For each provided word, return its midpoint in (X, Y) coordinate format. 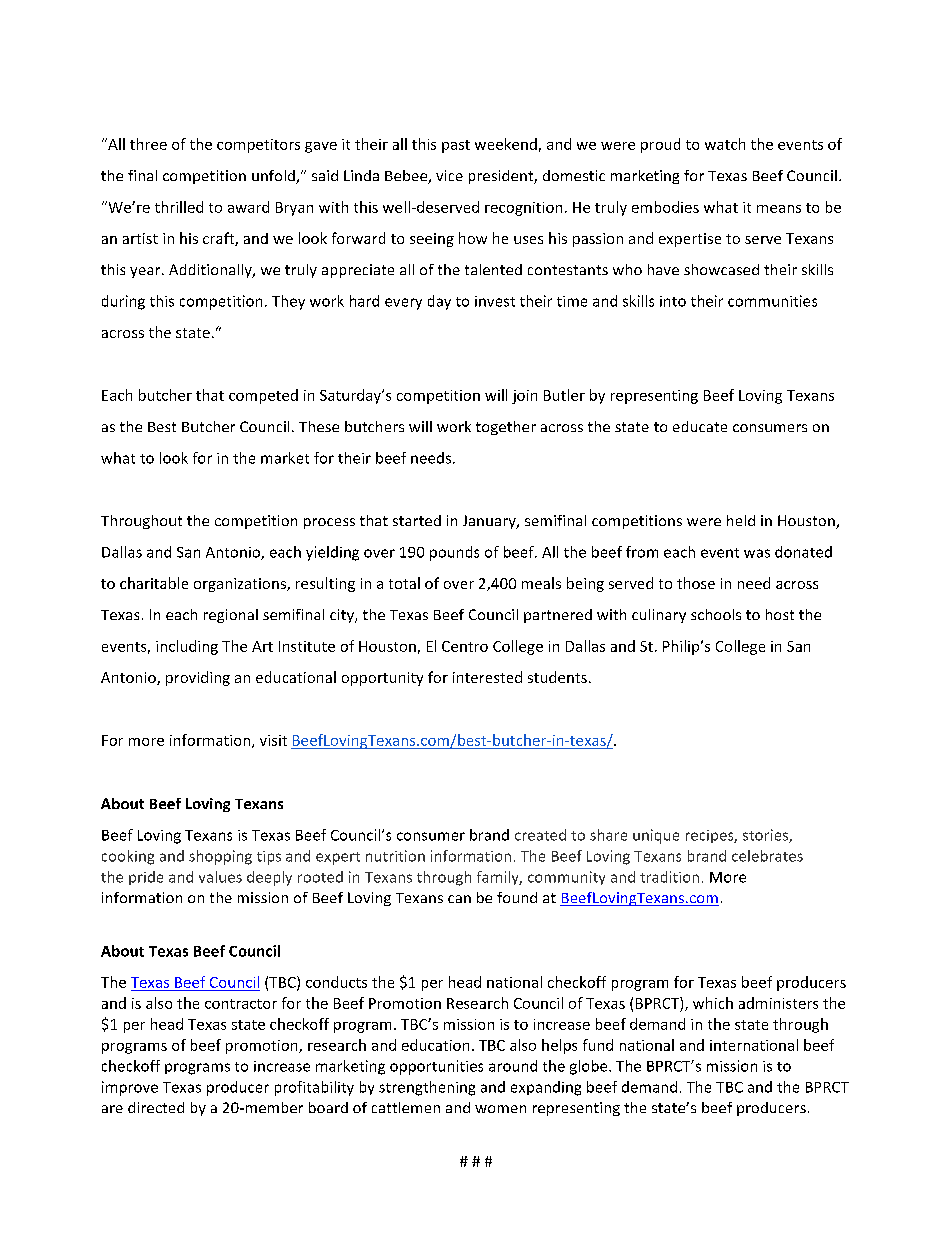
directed (156, 1107)
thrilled (179, 207)
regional (231, 616)
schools (716, 614)
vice (449, 175)
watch (725, 144)
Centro (465, 646)
